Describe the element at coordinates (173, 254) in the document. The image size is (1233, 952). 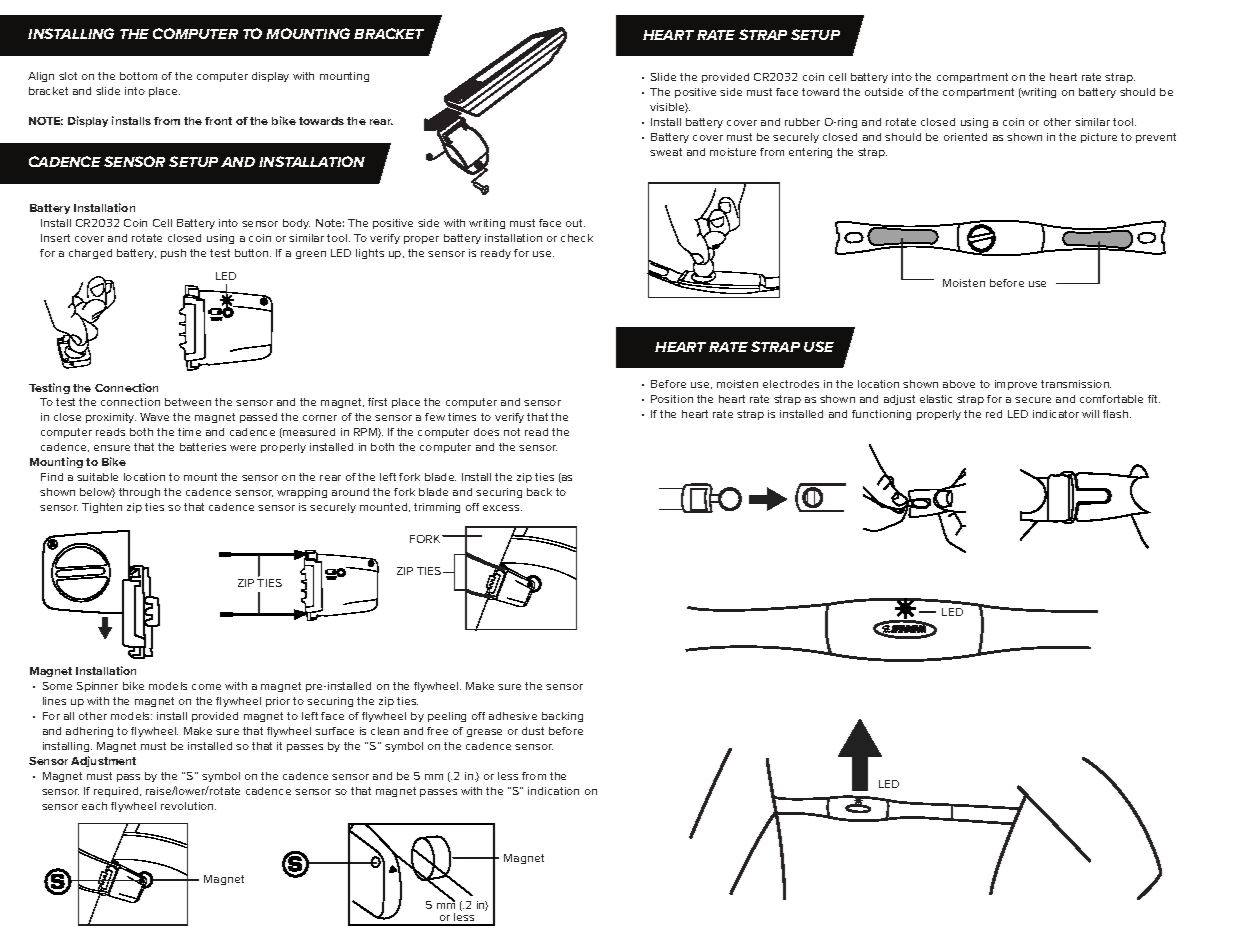
I see `push` at that location.
